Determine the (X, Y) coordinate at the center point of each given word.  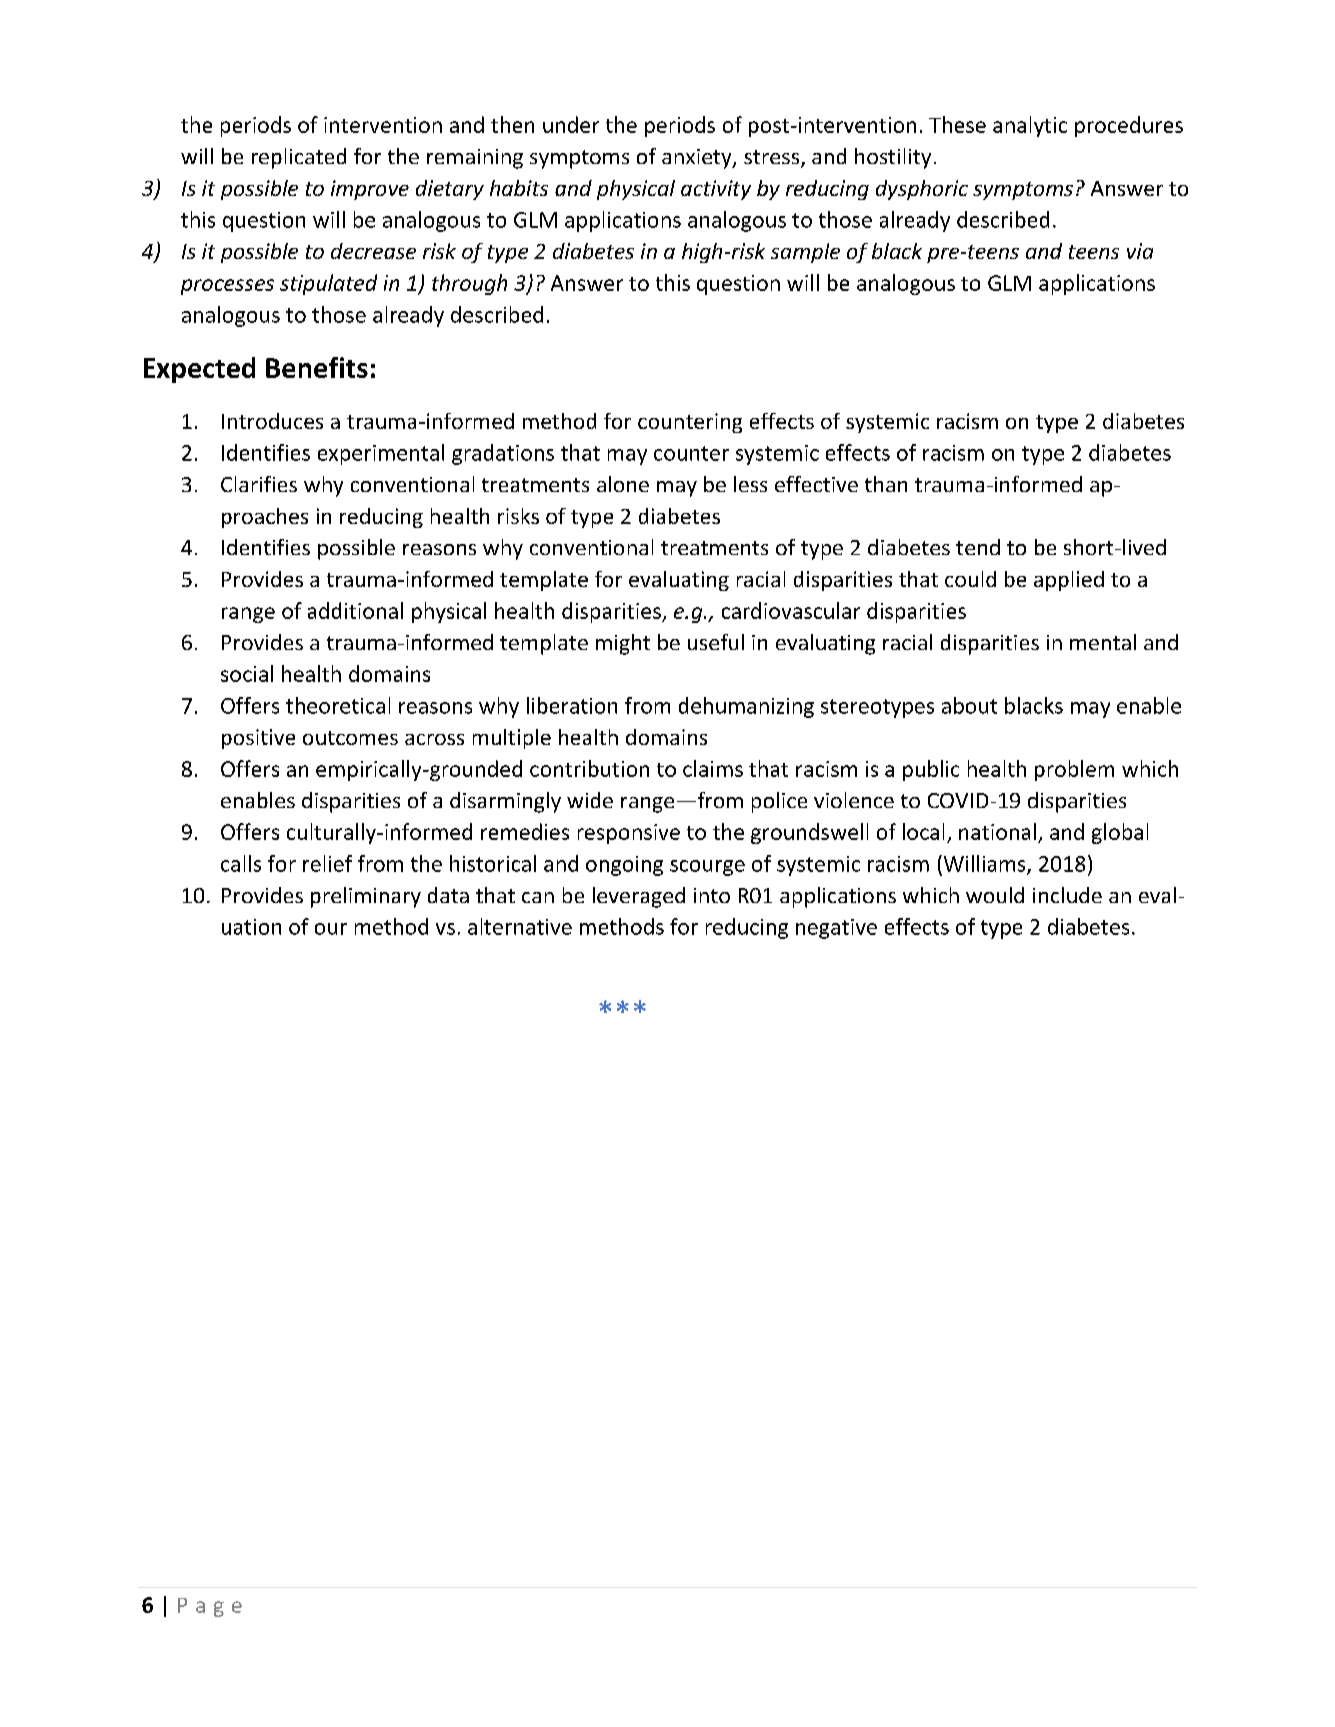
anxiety (698, 159)
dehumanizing (746, 707)
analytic (1030, 126)
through (469, 284)
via (1140, 251)
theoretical (338, 705)
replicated (299, 158)
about (969, 705)
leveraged (639, 897)
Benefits (317, 367)
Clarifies (259, 484)
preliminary (366, 897)
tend (978, 547)
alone (623, 484)
